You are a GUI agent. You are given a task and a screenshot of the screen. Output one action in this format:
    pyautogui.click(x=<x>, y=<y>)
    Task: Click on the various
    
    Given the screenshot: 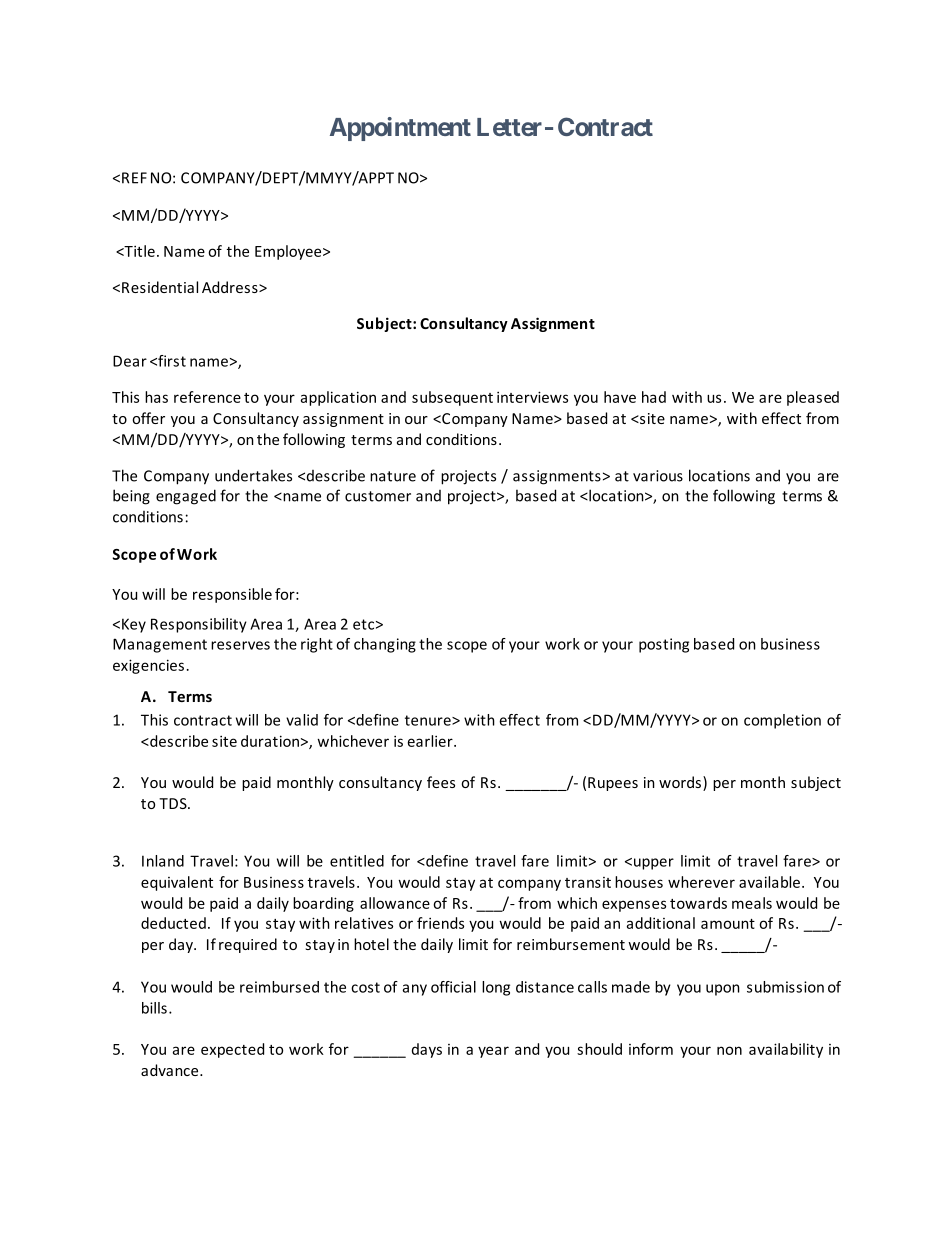 What is the action you would take?
    pyautogui.click(x=658, y=476)
